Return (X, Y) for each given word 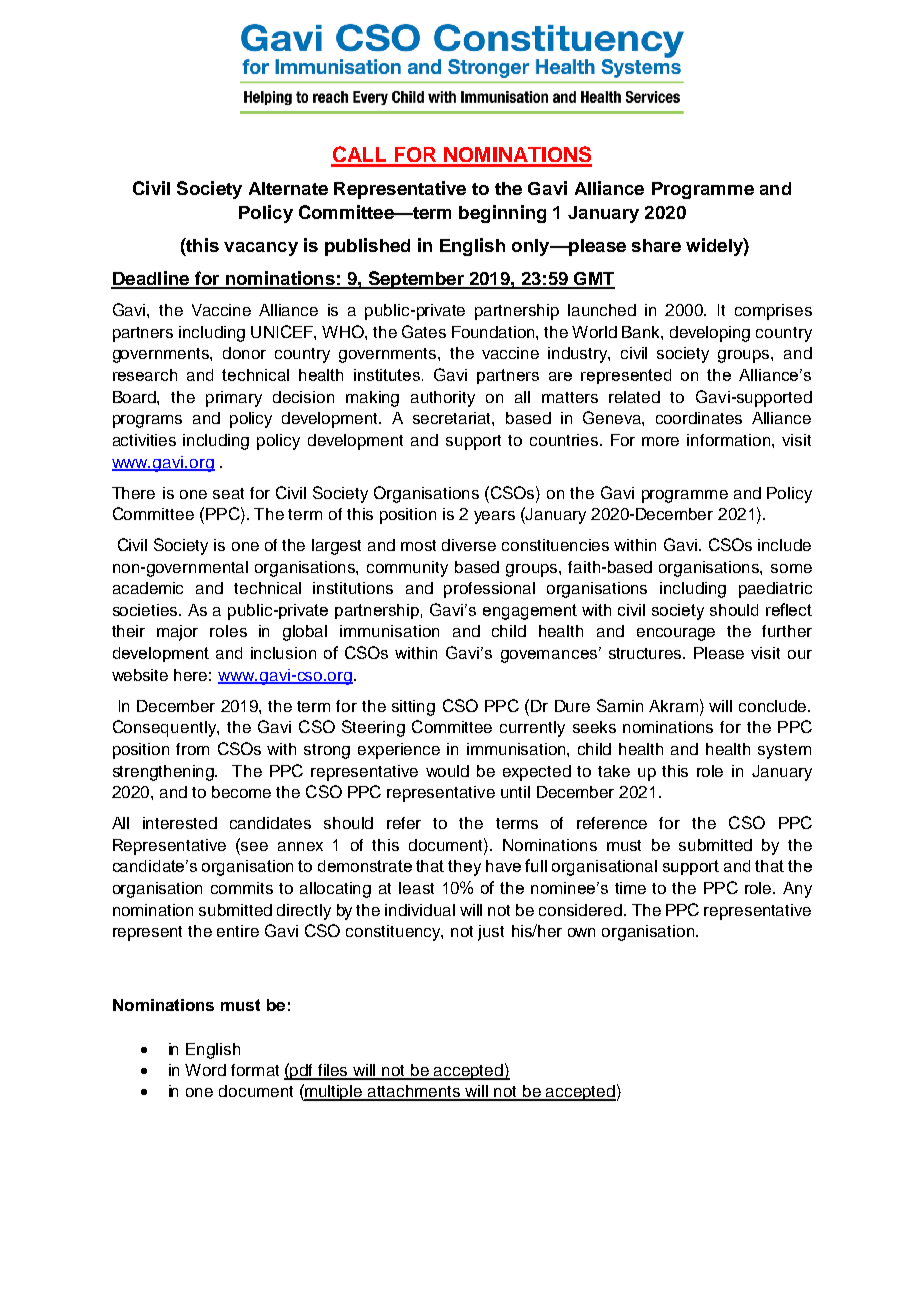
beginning (502, 214)
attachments (414, 1092)
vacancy (261, 249)
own (581, 932)
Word (205, 1070)
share (656, 245)
